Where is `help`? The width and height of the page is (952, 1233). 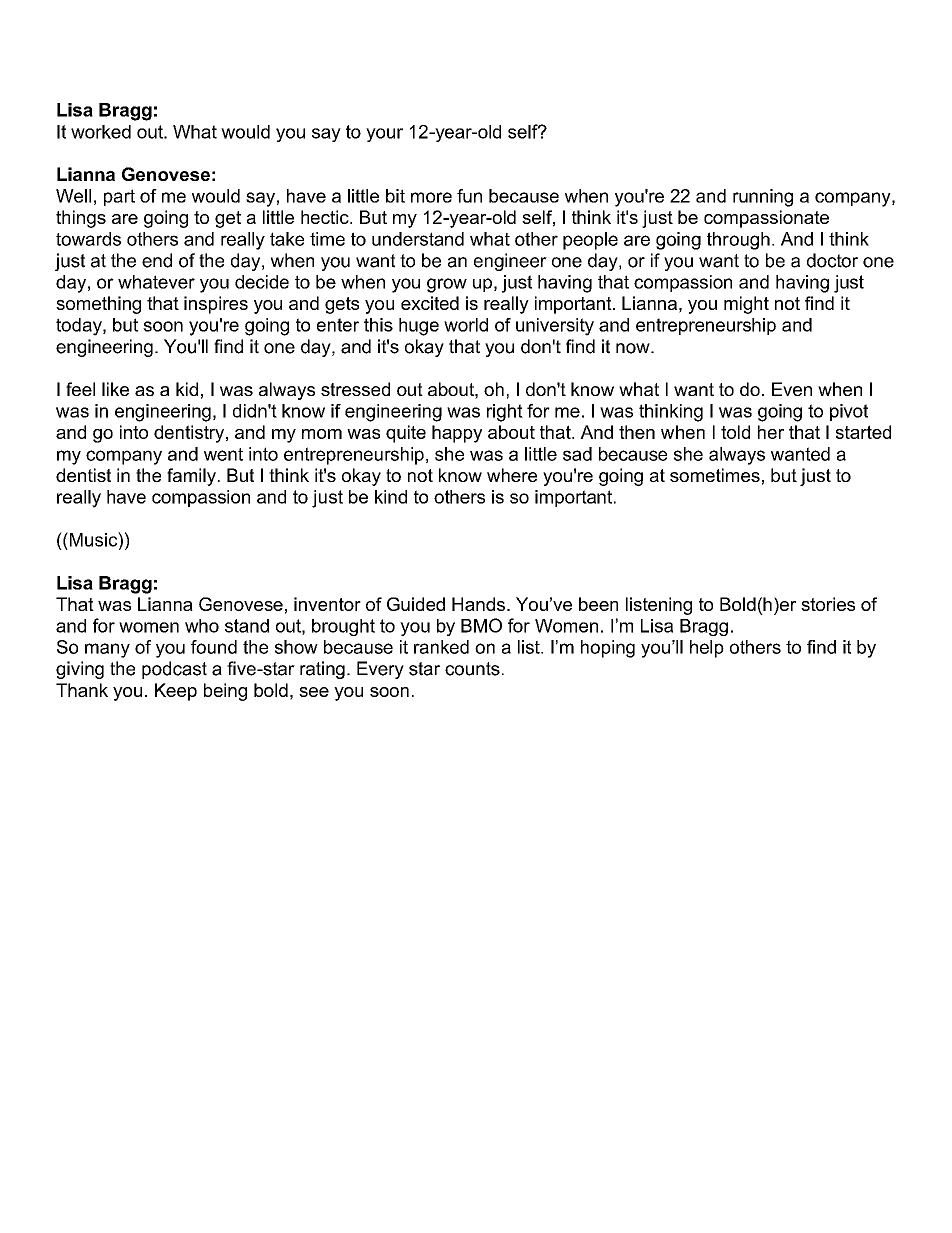 help is located at coordinates (707, 649).
